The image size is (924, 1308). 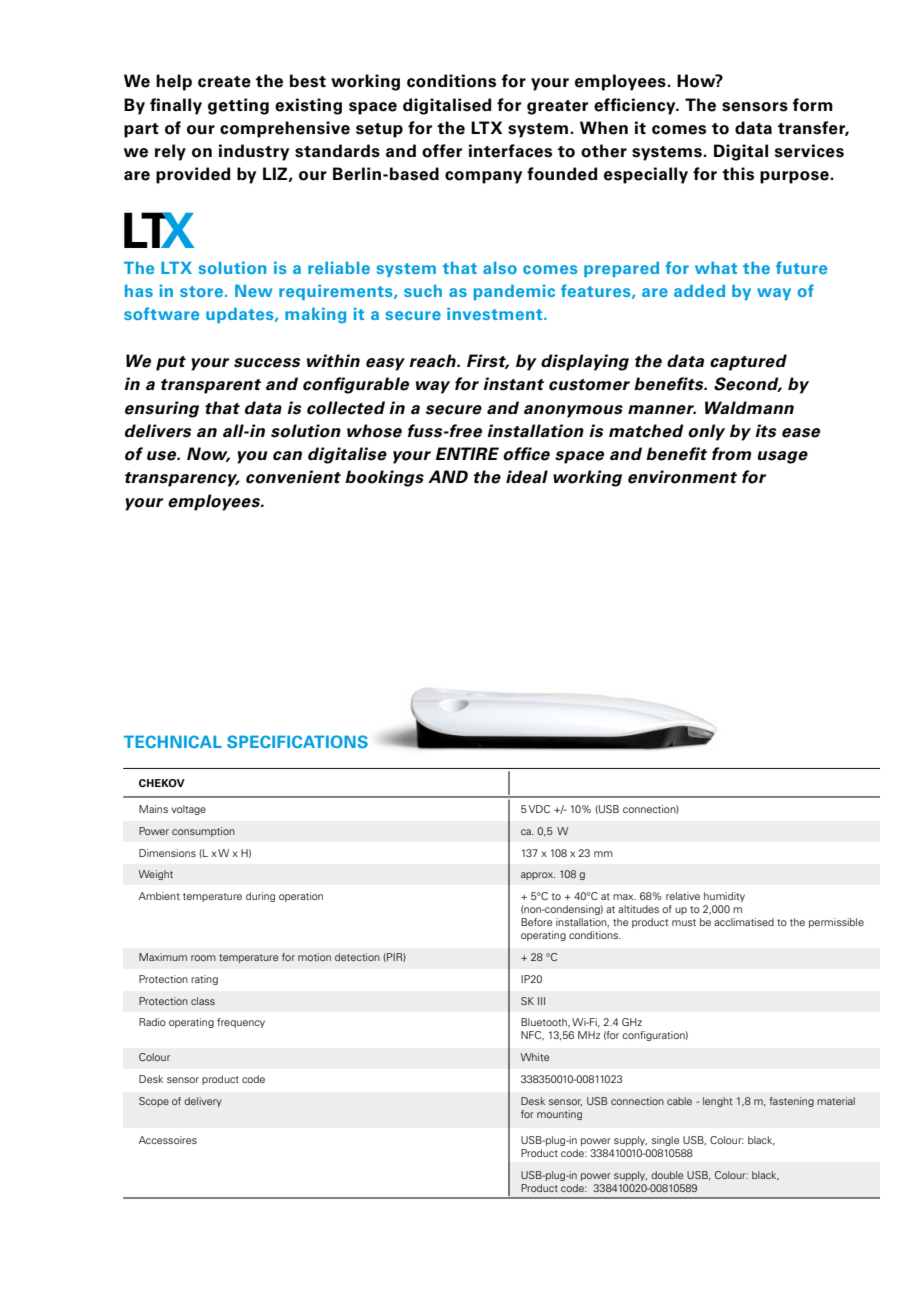 What do you see at coordinates (724, 897) in the page?
I see `humidity` at bounding box center [724, 897].
